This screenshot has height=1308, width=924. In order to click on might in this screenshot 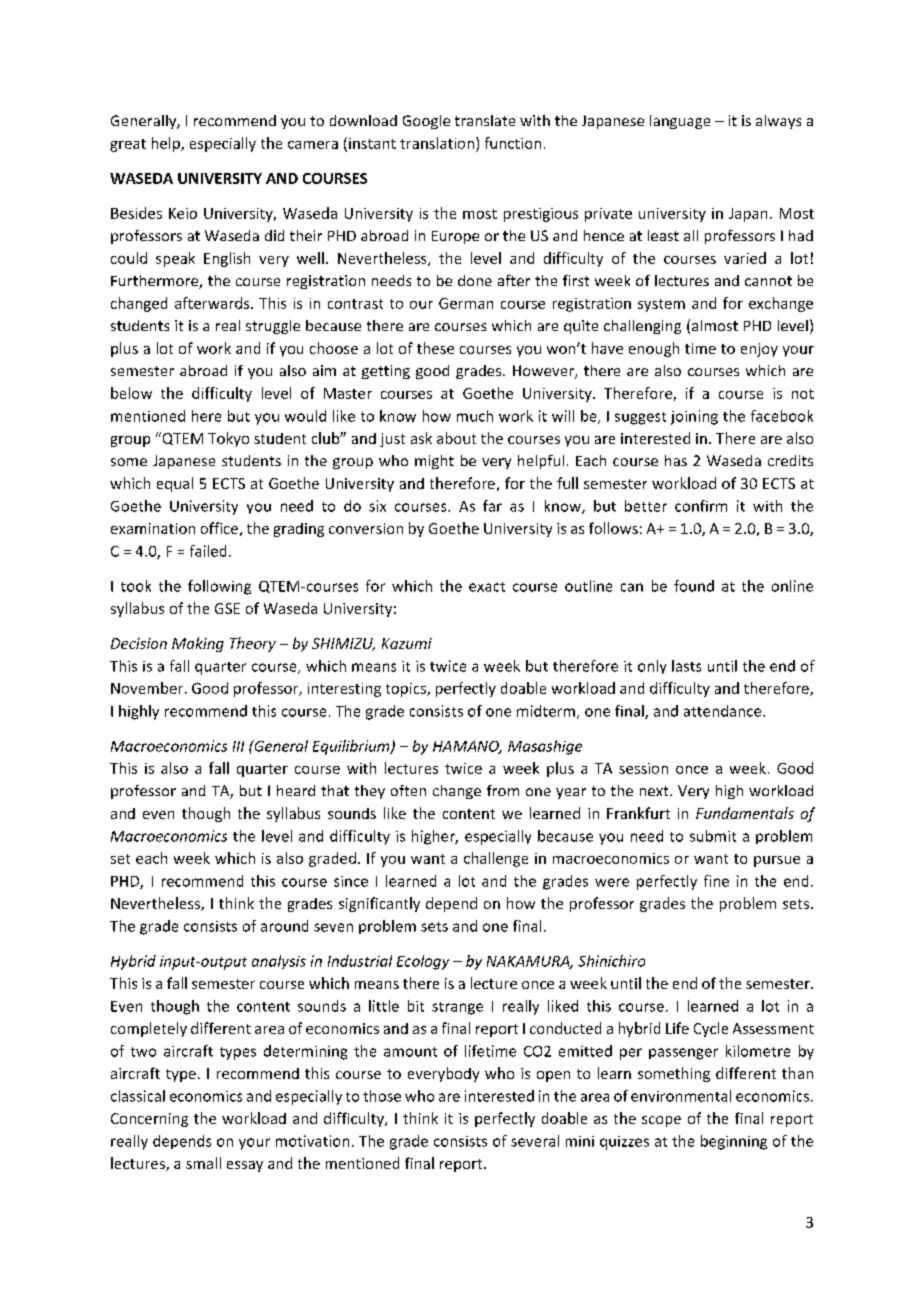, I will do `click(434, 462)`.
